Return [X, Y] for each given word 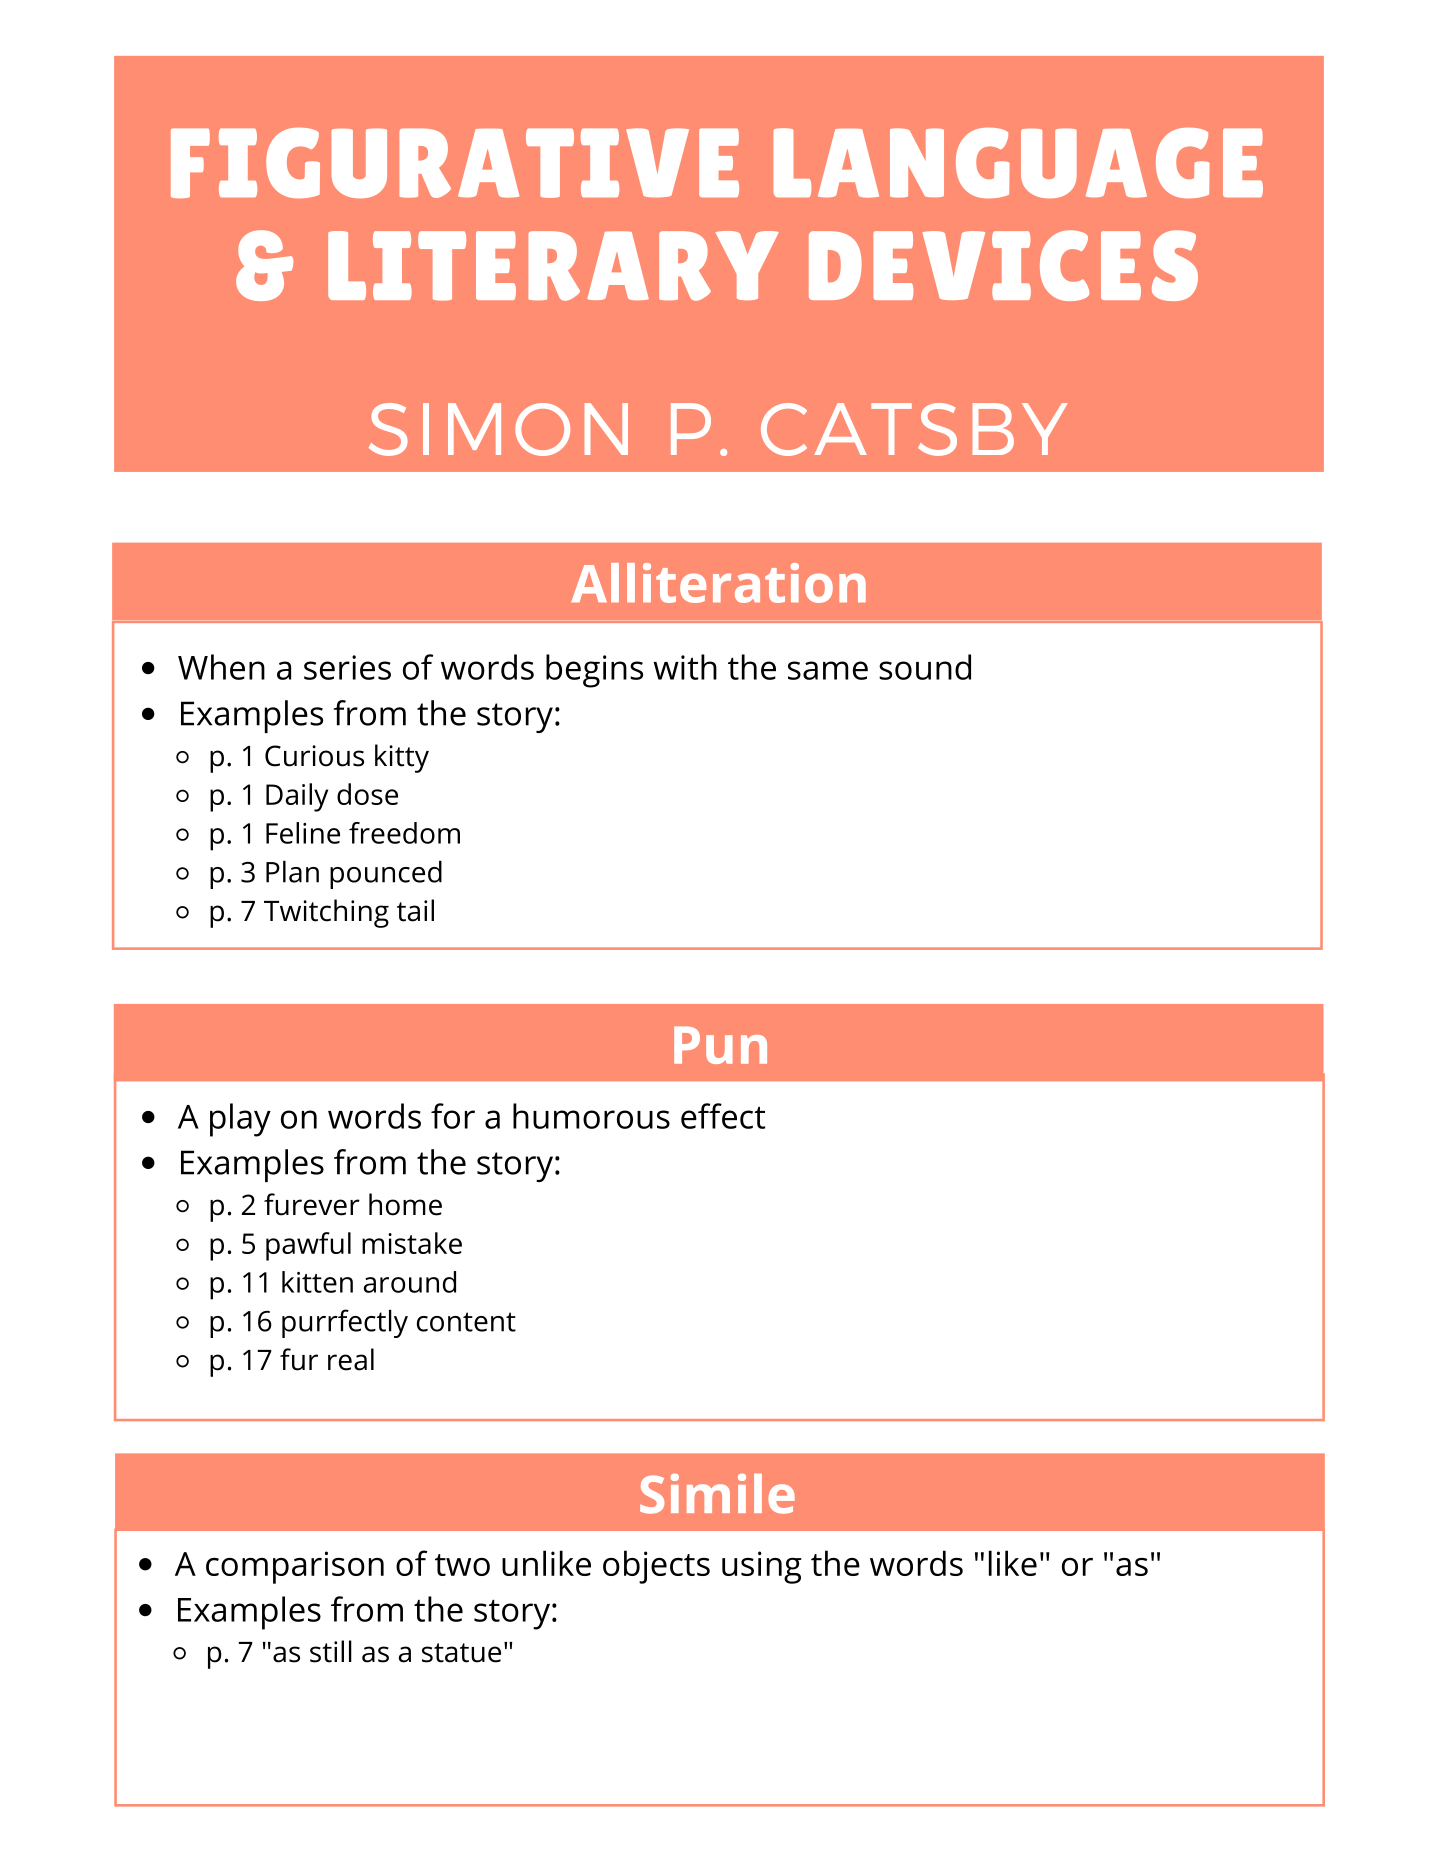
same [828, 670]
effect [723, 1116]
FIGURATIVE [455, 163]
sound [925, 667]
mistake [412, 1243]
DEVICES [1003, 265]
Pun [720, 1045]
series [347, 667]
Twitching [326, 913]
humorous [591, 1116]
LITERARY [553, 266]
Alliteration [718, 583]
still [331, 1651]
